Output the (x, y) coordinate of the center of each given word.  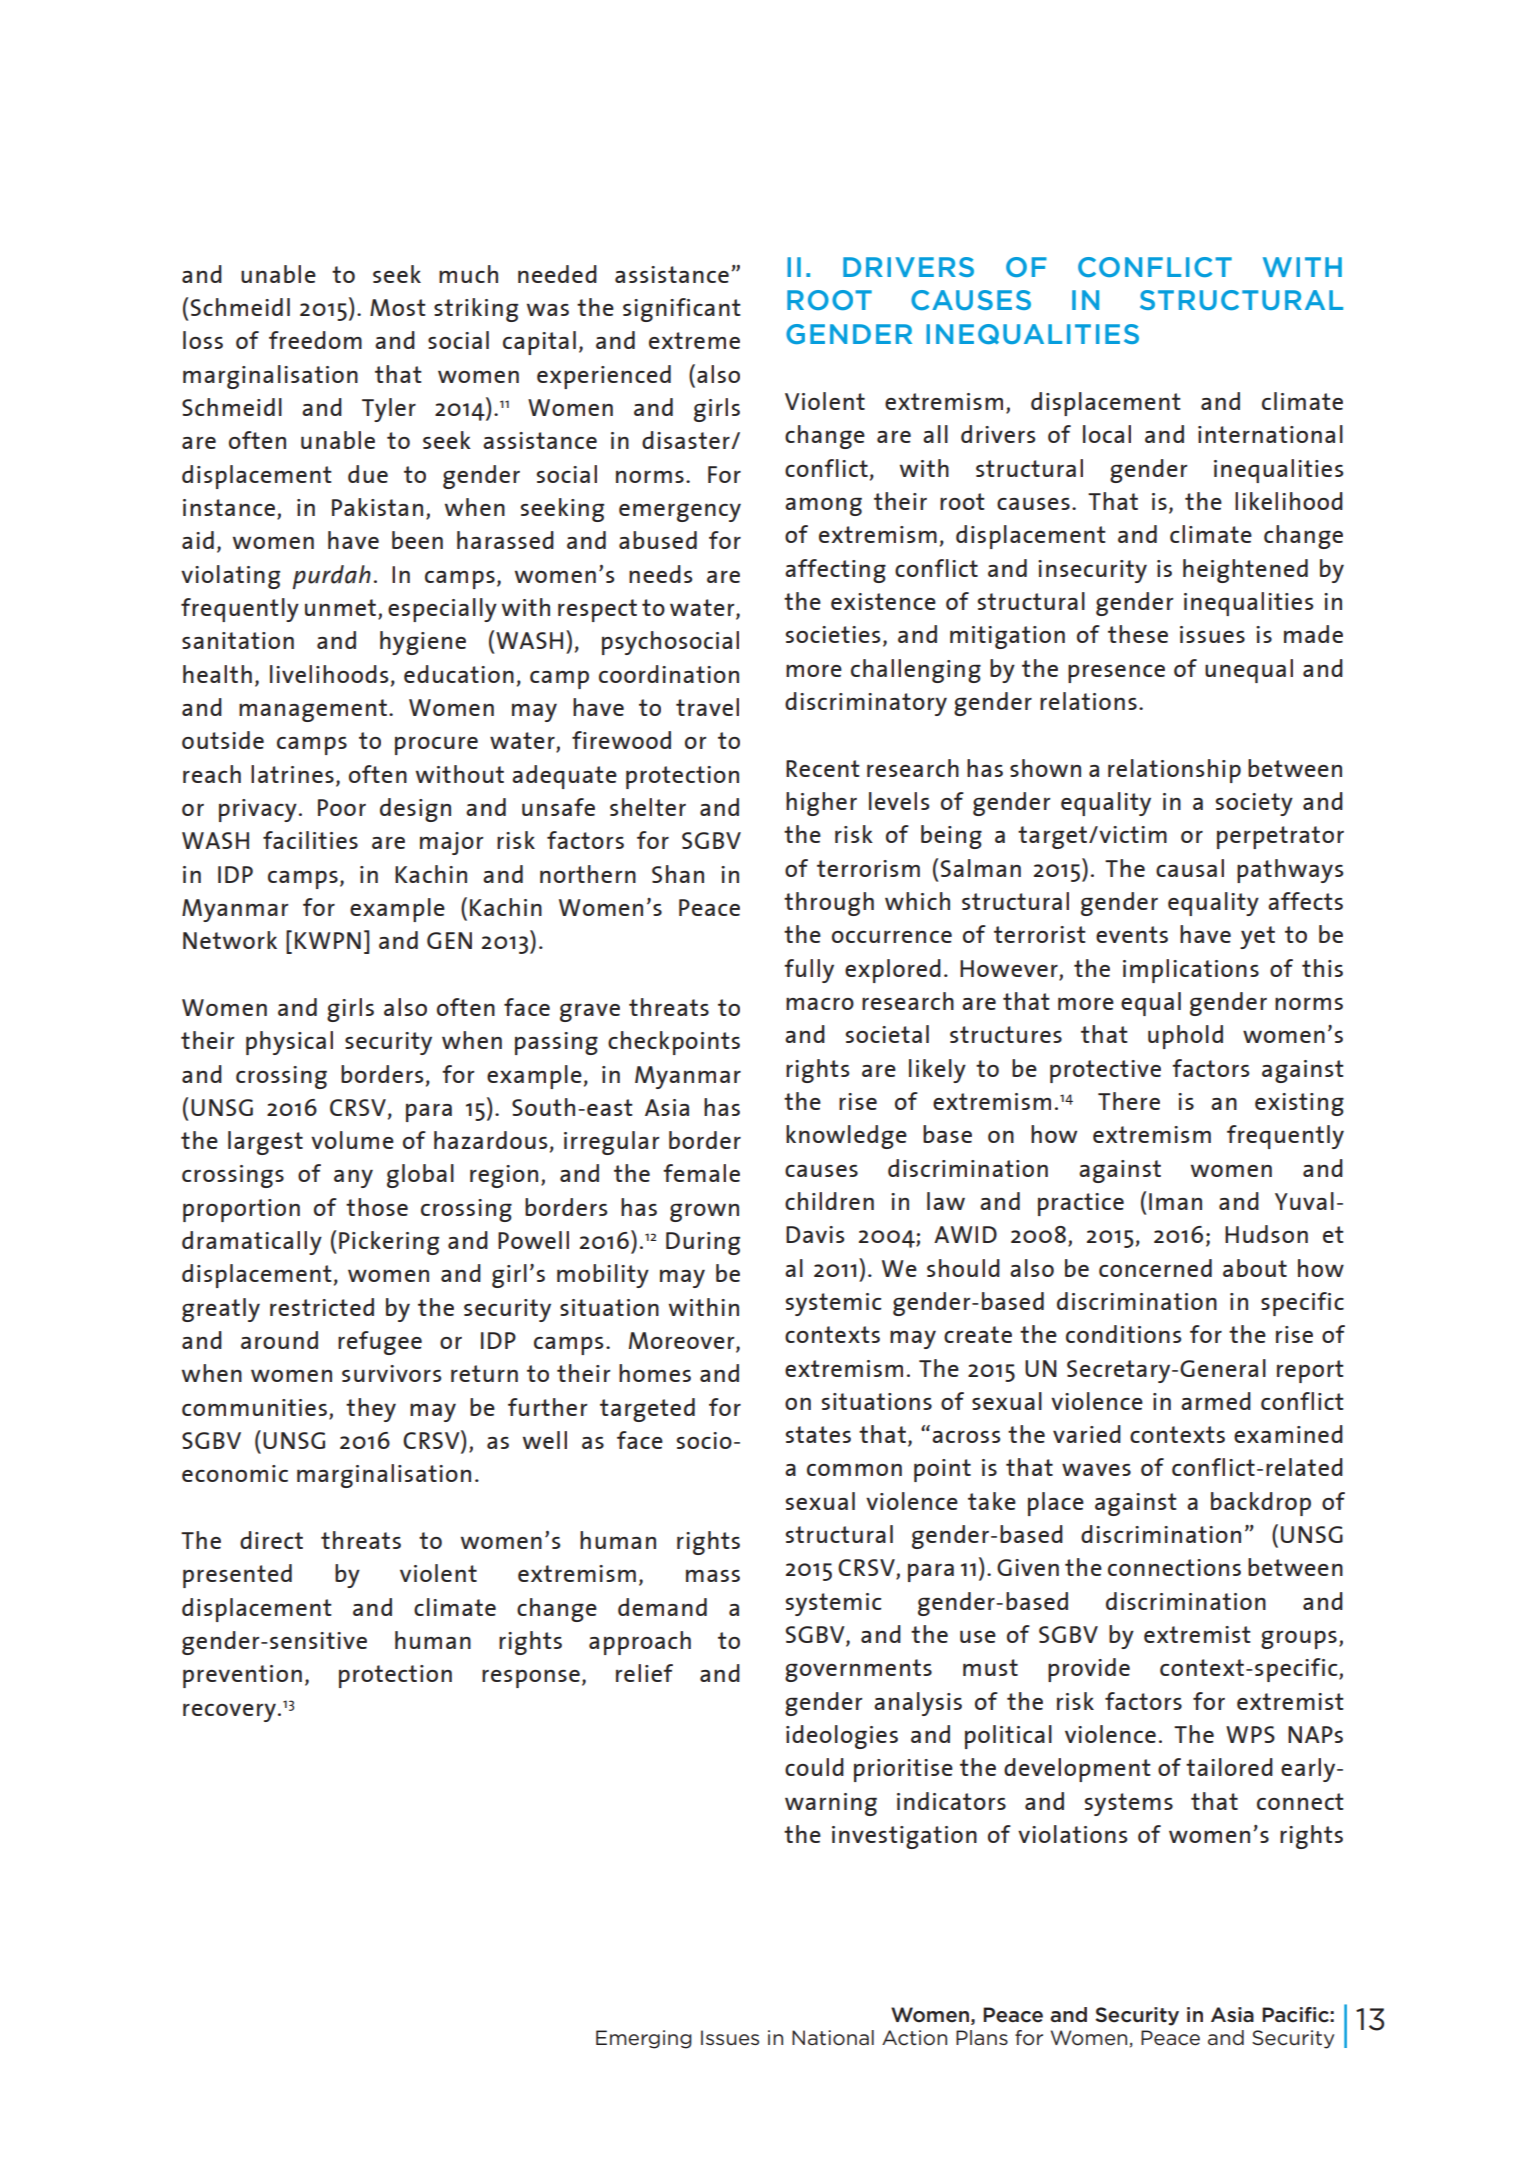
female (701, 1173)
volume (352, 1140)
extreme (694, 340)
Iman (1175, 1201)
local (1107, 434)
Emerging (644, 2039)
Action (914, 2038)
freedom (315, 340)
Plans (982, 2037)
